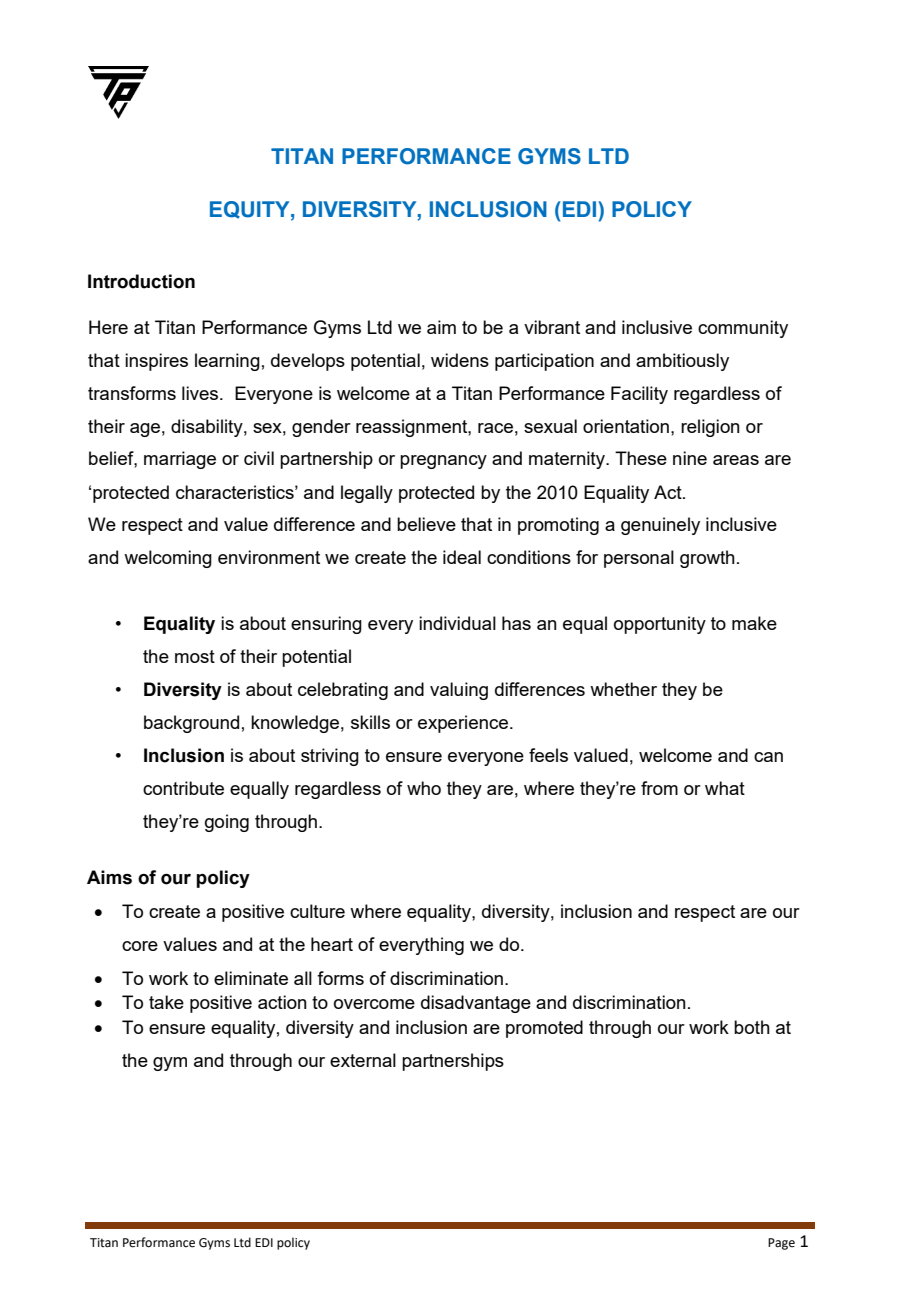 Image resolution: width=924 pixels, height=1308 pixels. Describe the element at coordinates (781, 1244) in the screenshot. I see `Page` at that location.
